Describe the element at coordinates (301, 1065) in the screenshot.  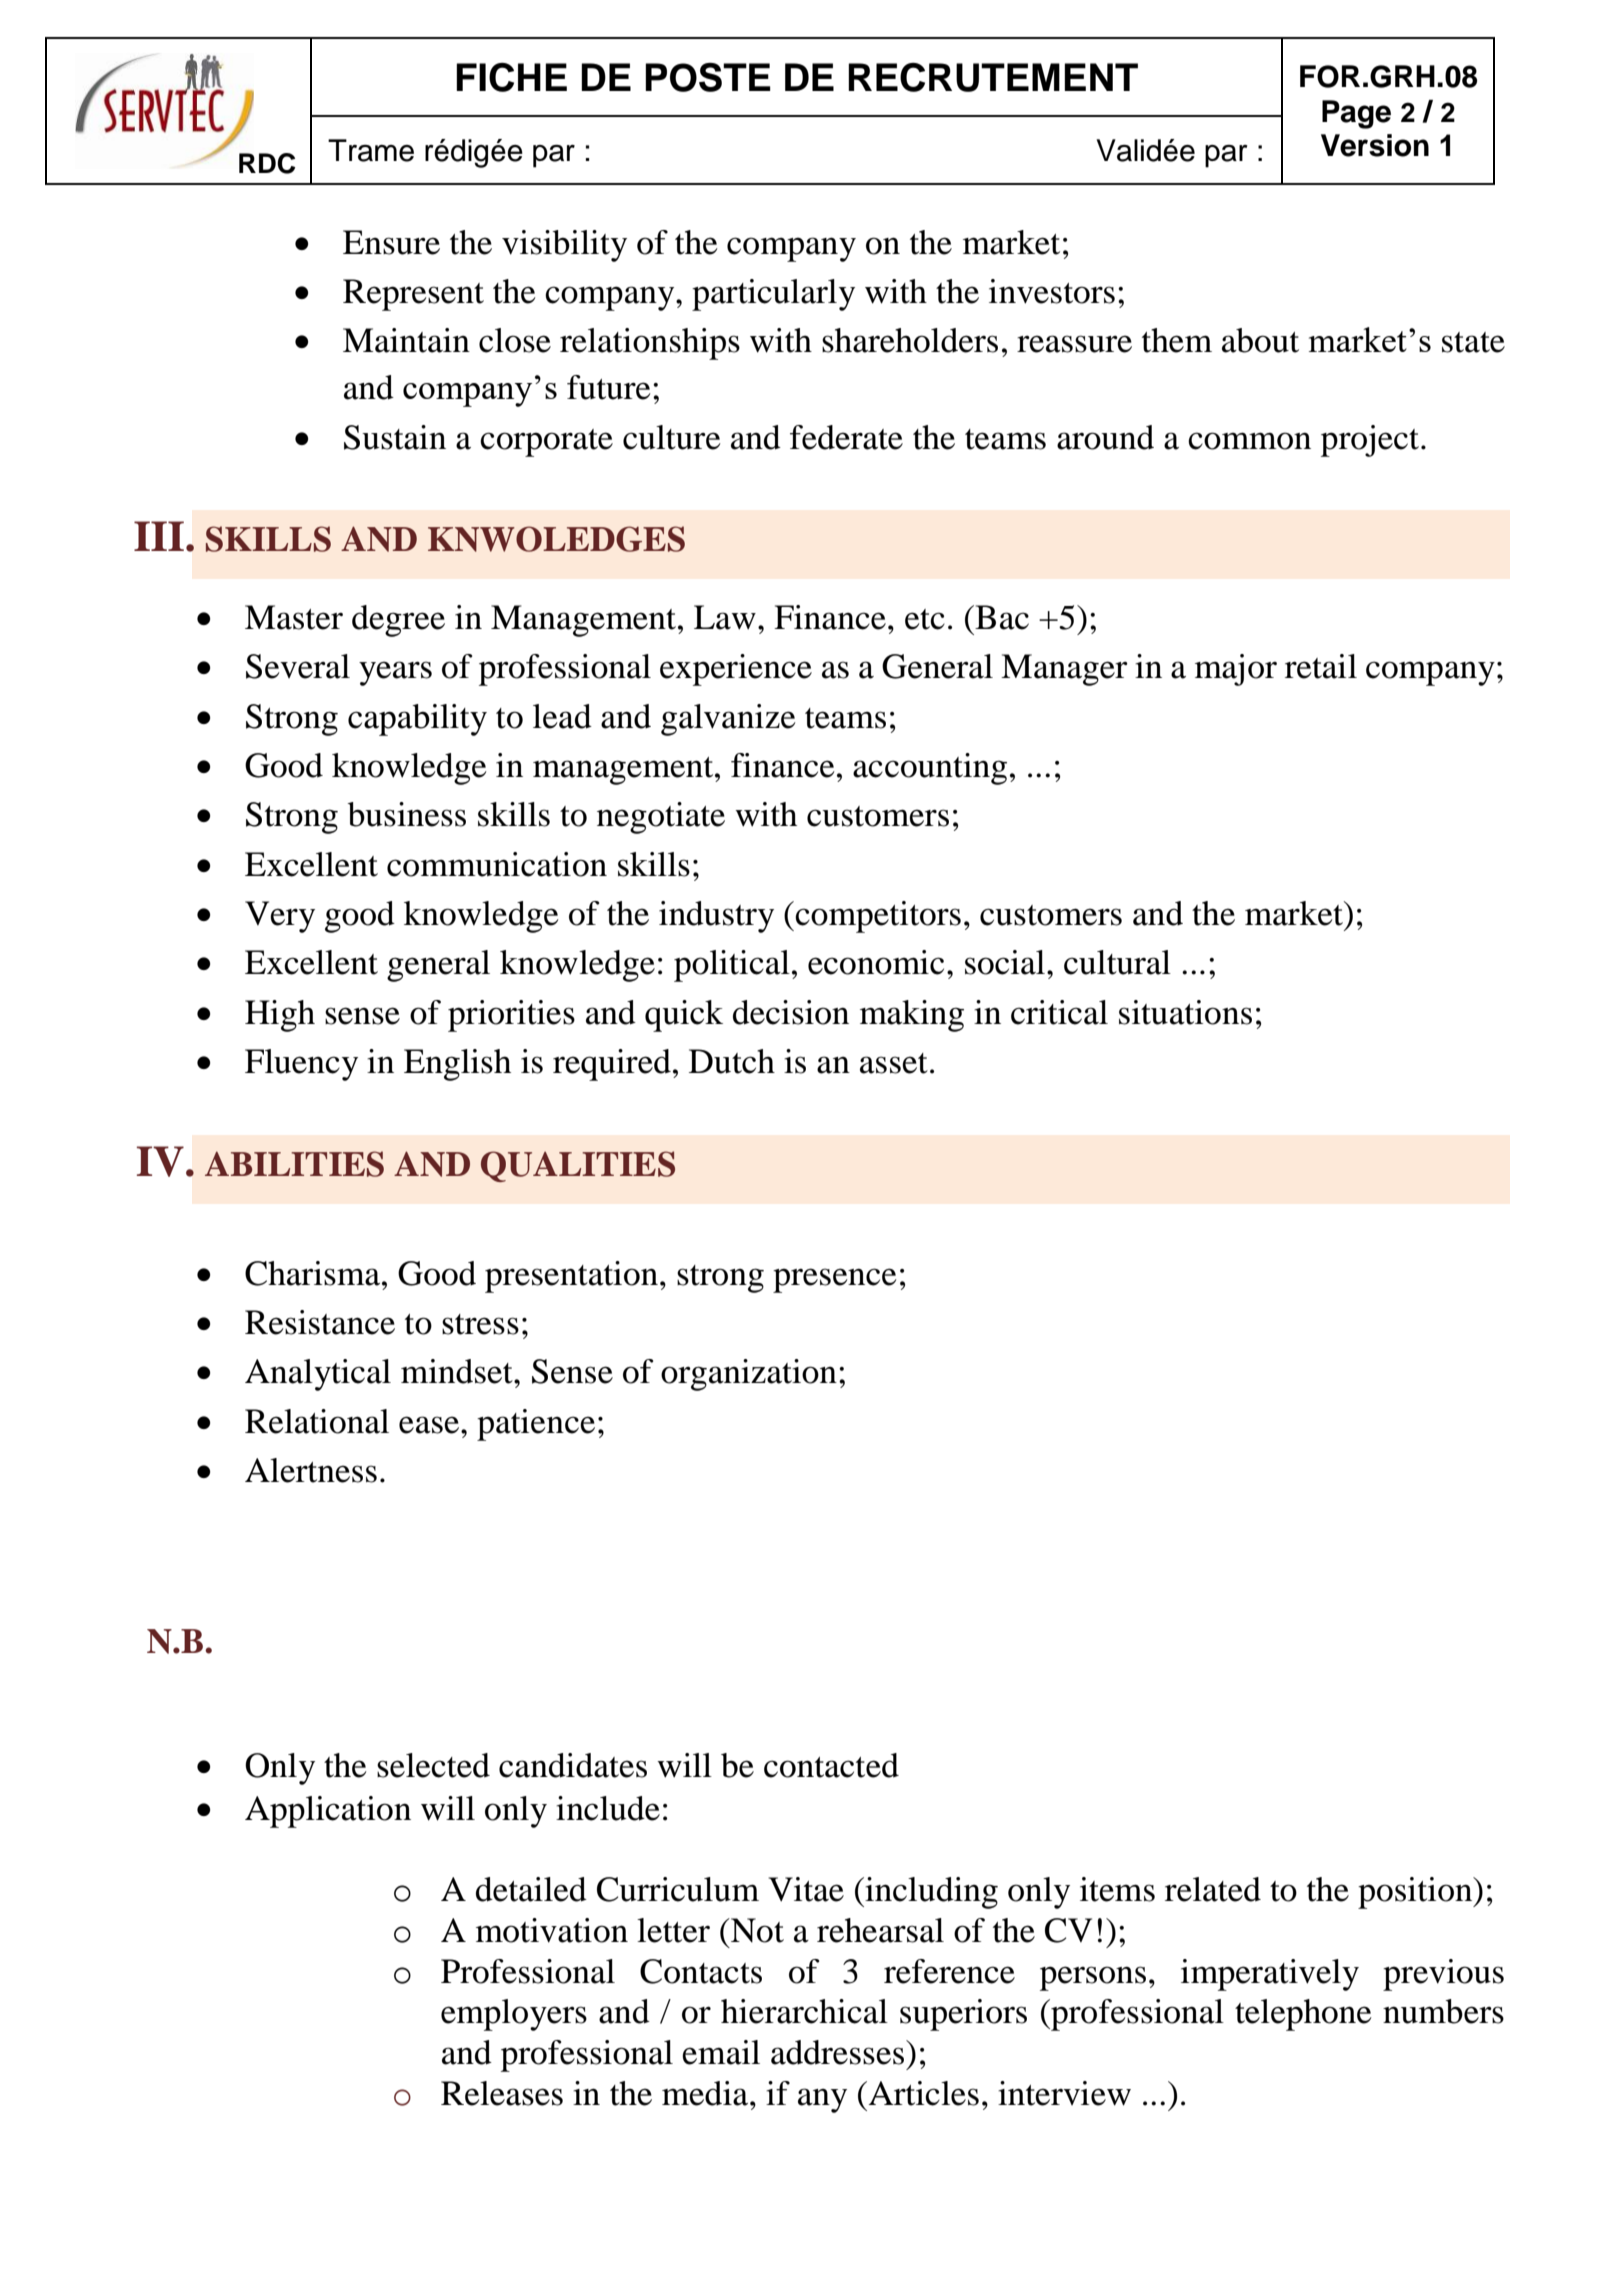
I see `Fluency` at that location.
